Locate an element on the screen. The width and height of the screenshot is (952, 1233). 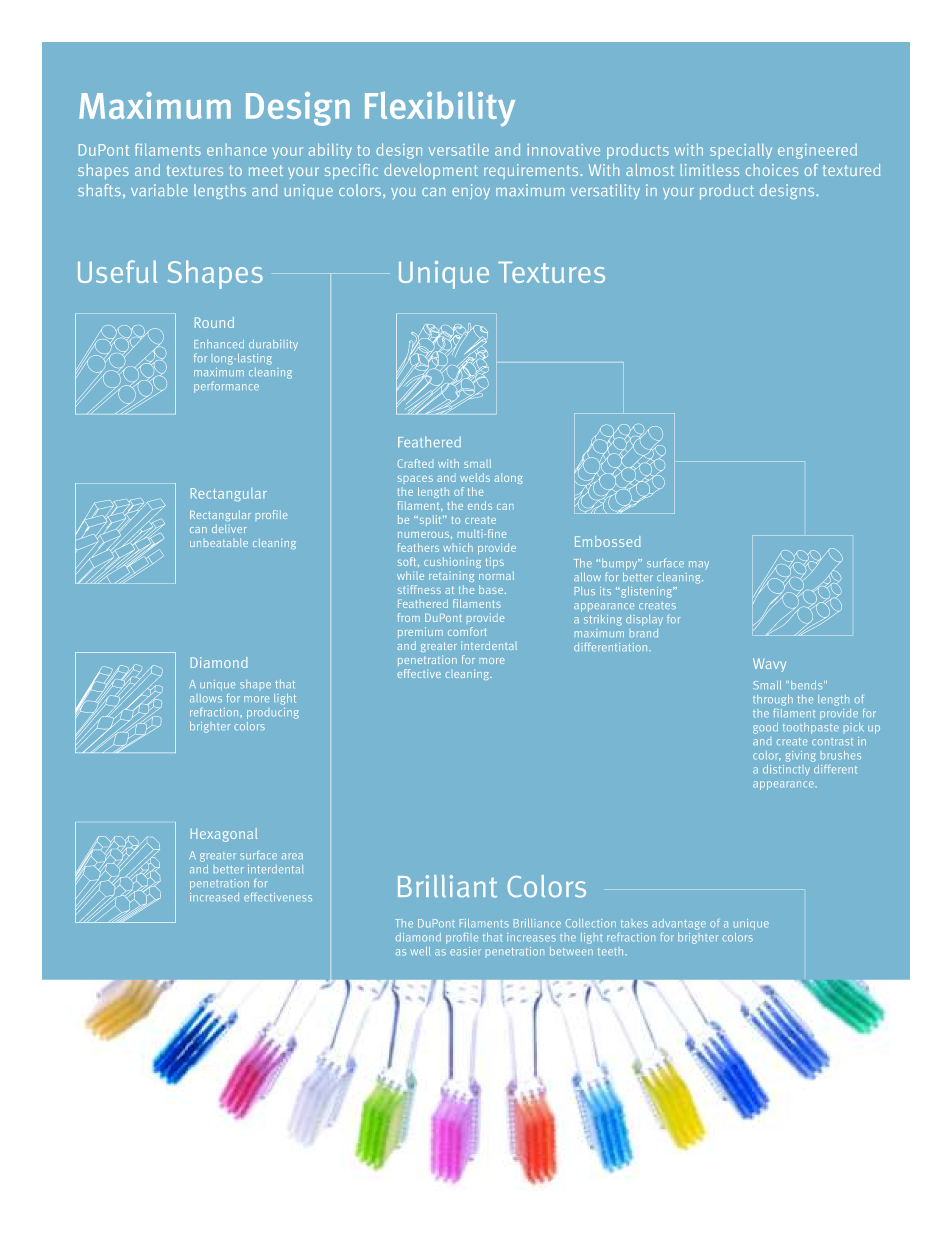
easier is located at coordinates (465, 951).
